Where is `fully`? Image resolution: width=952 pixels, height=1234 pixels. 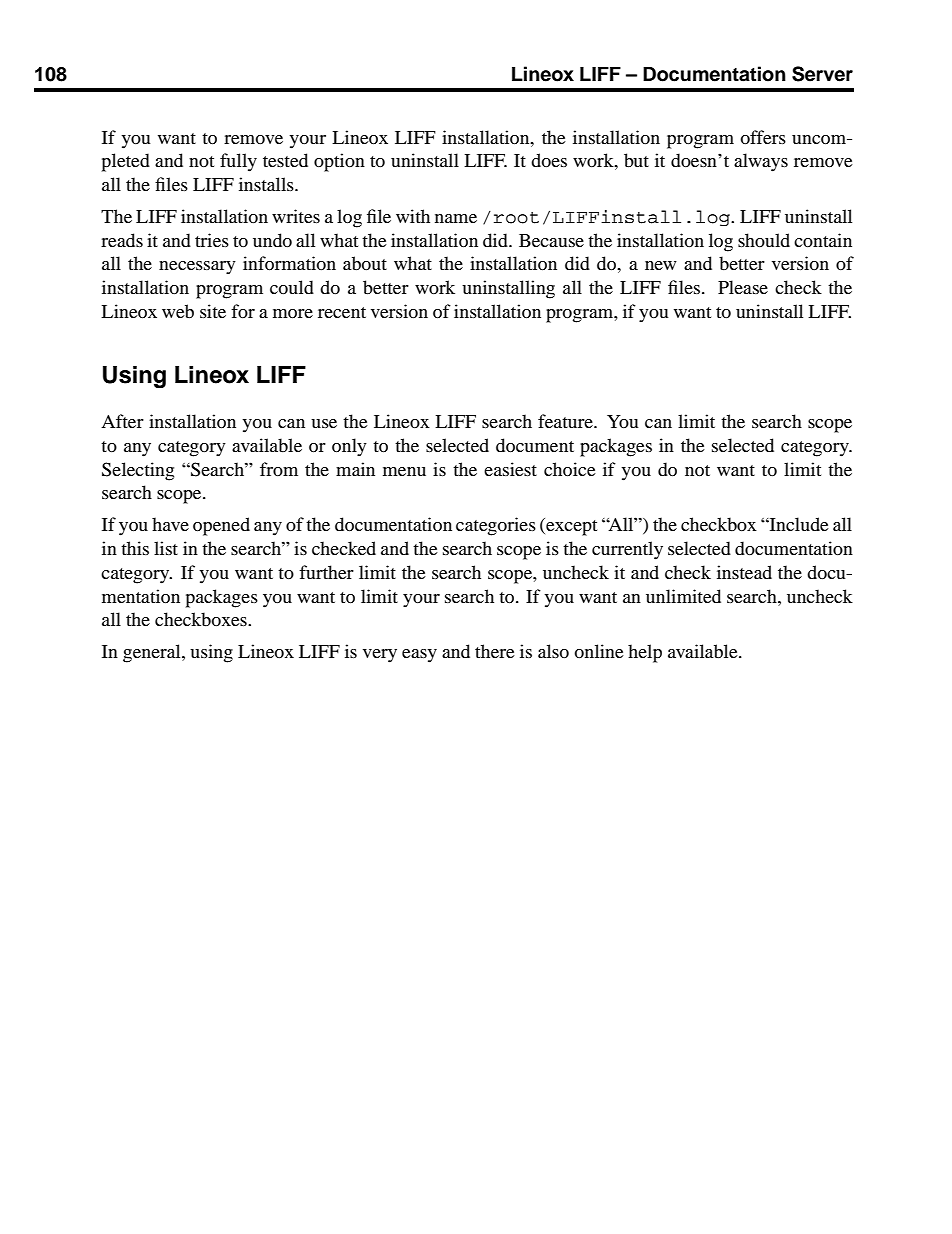 fully is located at coordinates (238, 162).
